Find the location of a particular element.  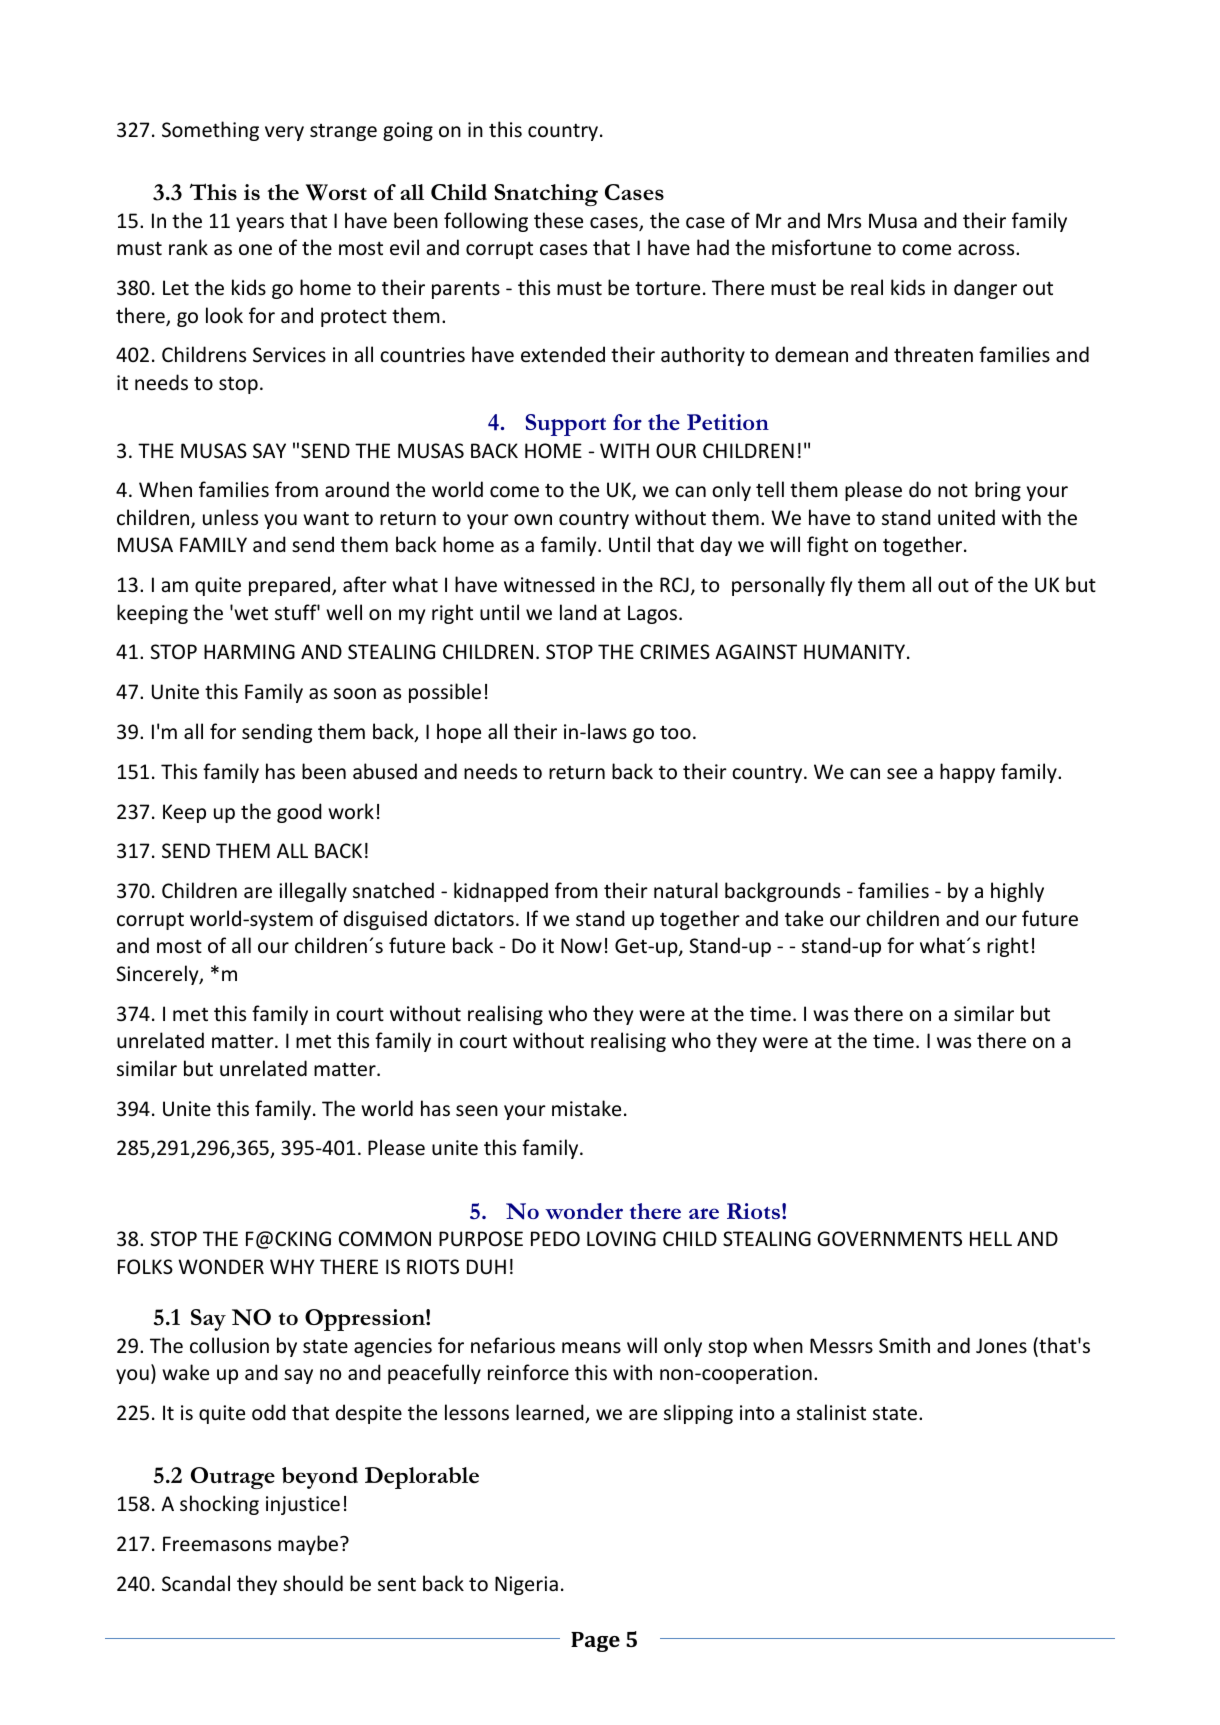

land is located at coordinates (578, 612).
